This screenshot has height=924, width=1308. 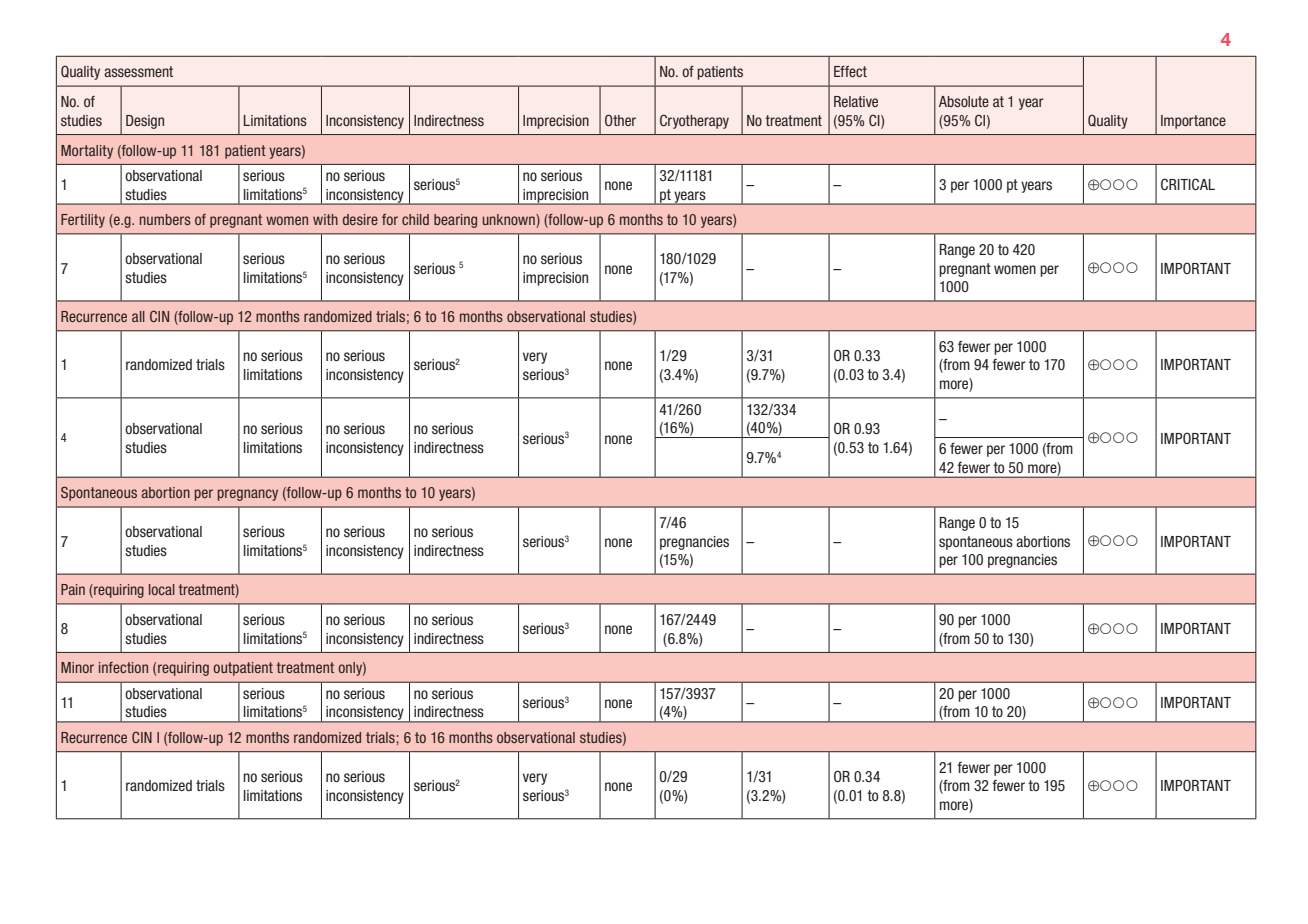 I want to click on Fertility, so click(x=83, y=221).
